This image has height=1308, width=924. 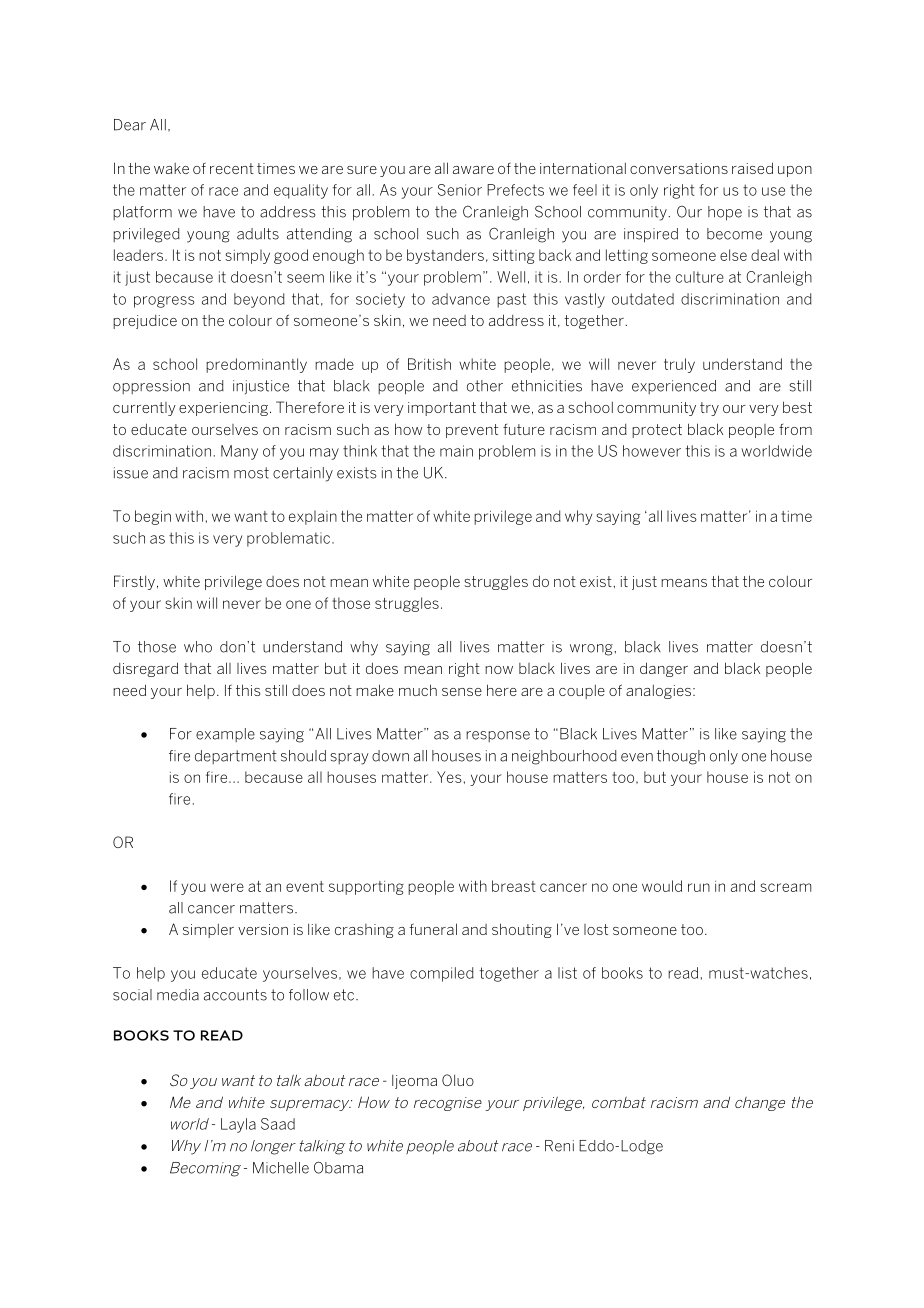 I want to click on now, so click(x=499, y=670).
